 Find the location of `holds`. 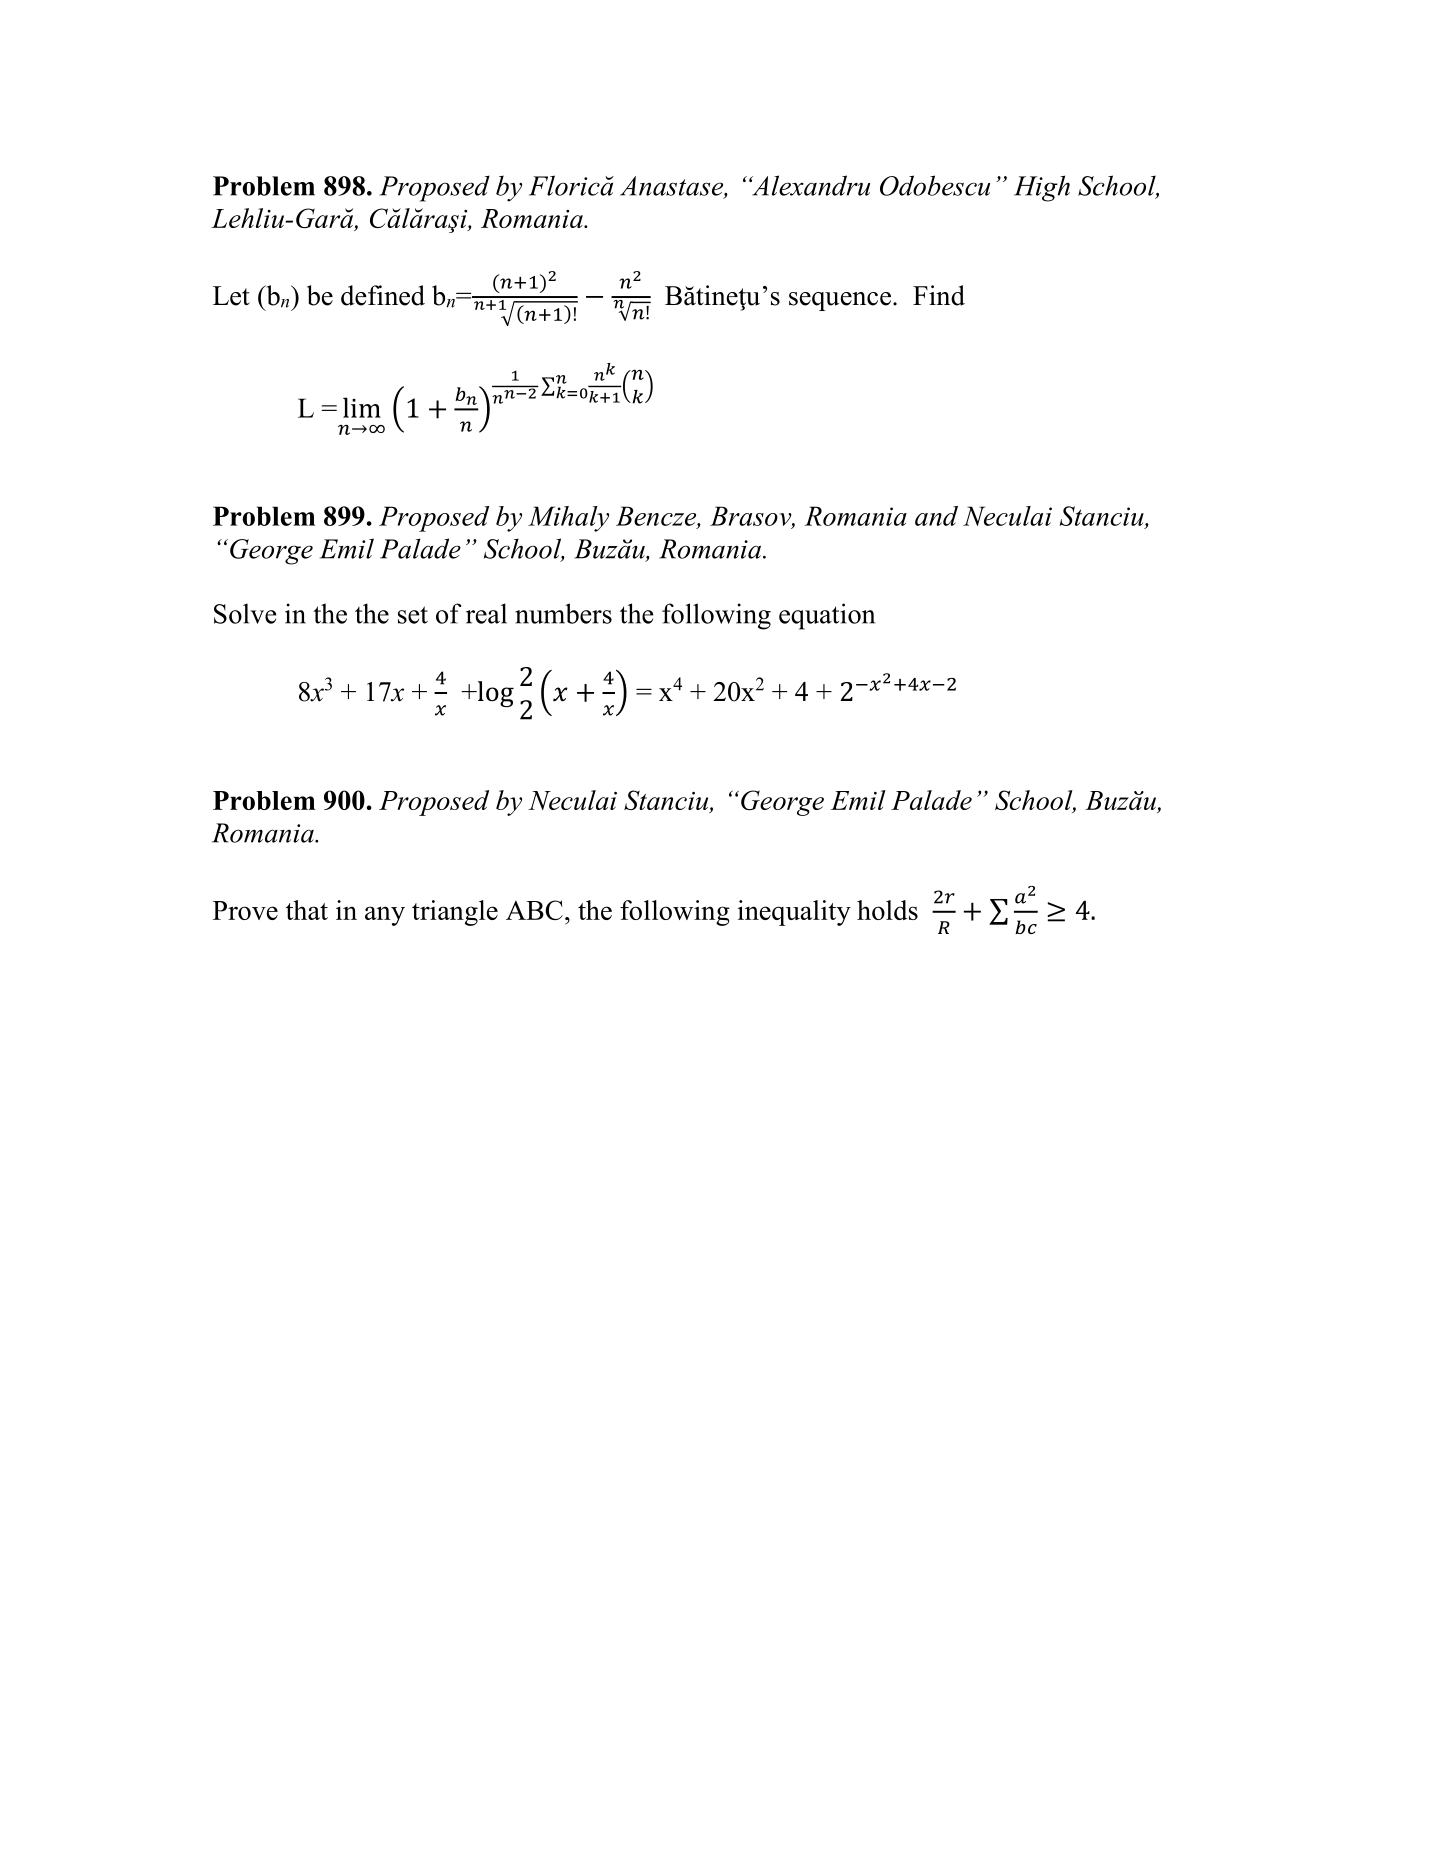

holds is located at coordinates (887, 910).
